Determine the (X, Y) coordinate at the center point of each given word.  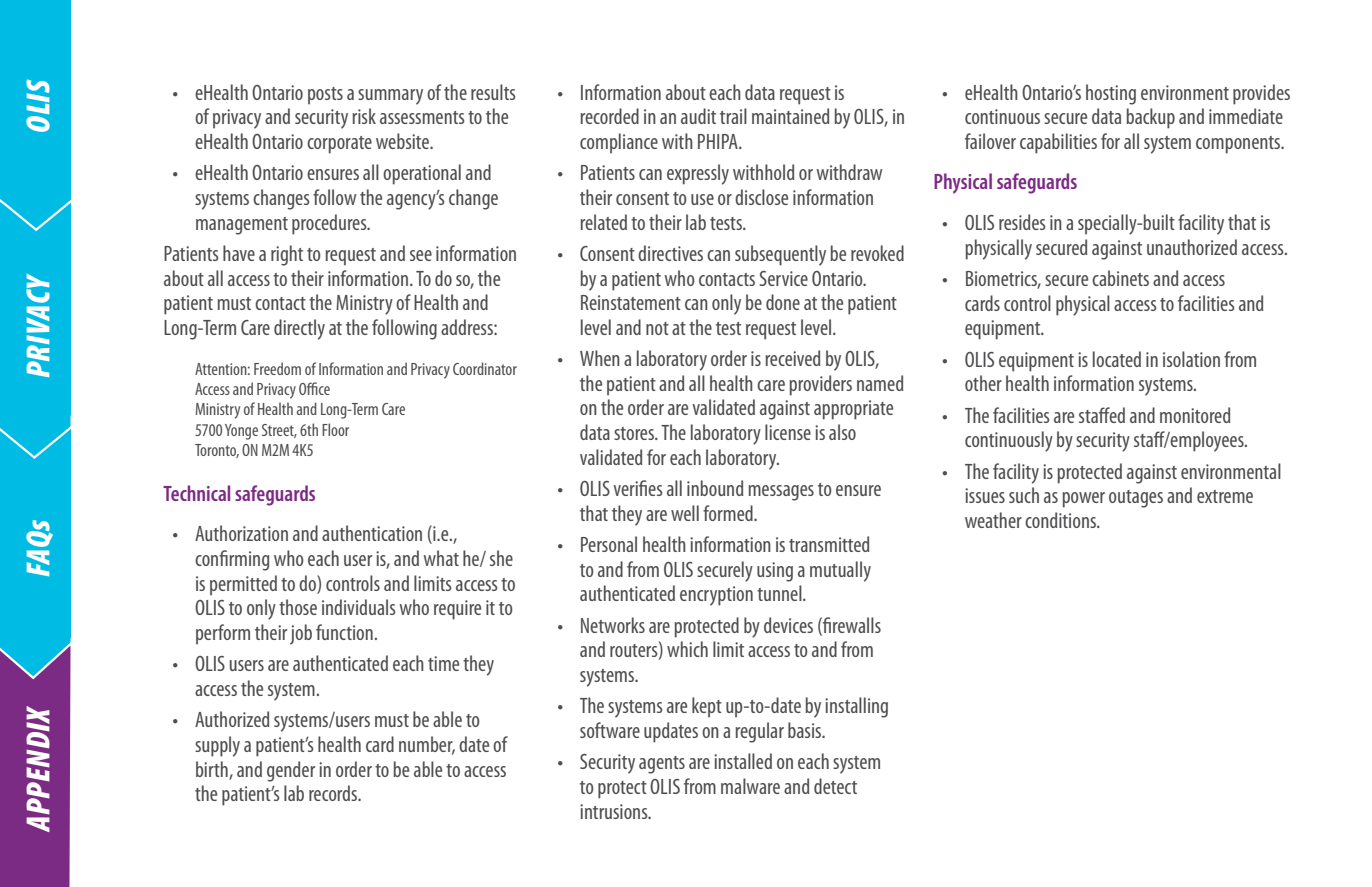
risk (364, 116)
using (775, 572)
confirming (232, 560)
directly (299, 329)
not (657, 328)
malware (750, 786)
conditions (1061, 520)
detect (835, 786)
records (334, 793)
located (1117, 359)
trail (733, 116)
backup (1150, 118)
